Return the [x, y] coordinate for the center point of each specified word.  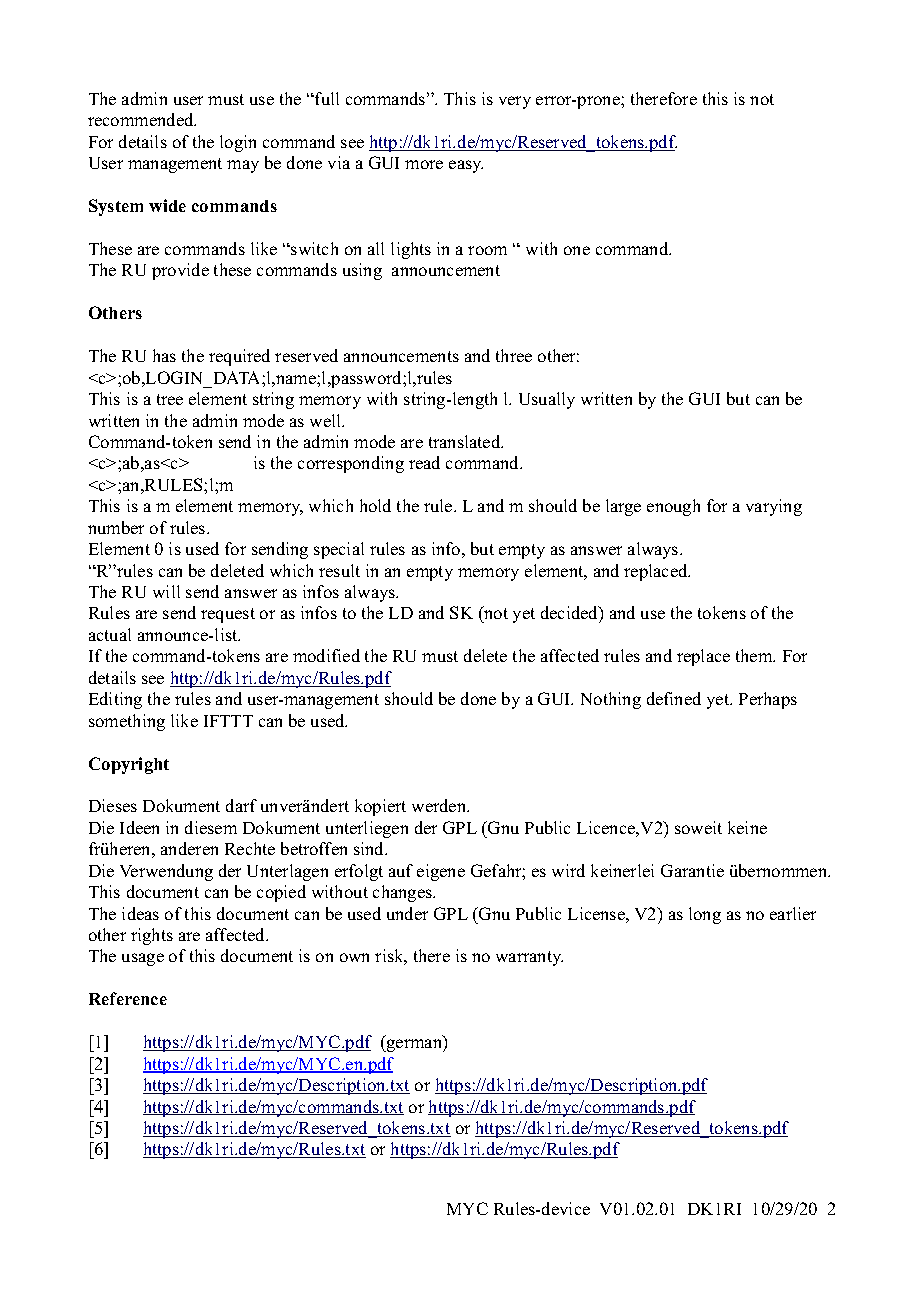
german [415, 1045]
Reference [128, 998]
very [515, 102]
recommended [142, 119]
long [705, 915]
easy [466, 166]
